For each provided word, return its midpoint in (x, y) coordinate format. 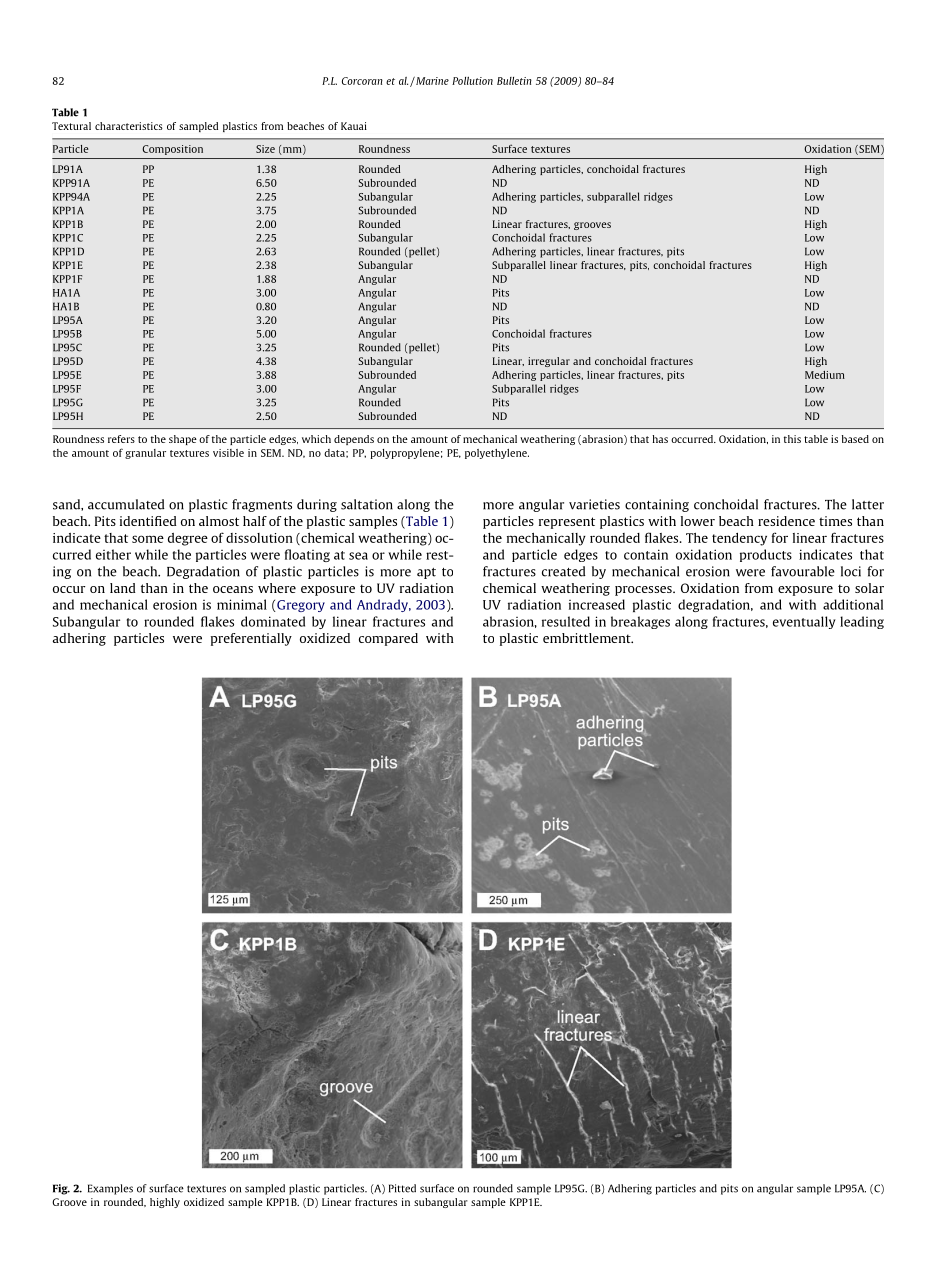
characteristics (129, 126)
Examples (110, 1189)
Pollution (472, 80)
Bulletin (514, 81)
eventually (804, 622)
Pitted (402, 1188)
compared (388, 639)
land (123, 588)
